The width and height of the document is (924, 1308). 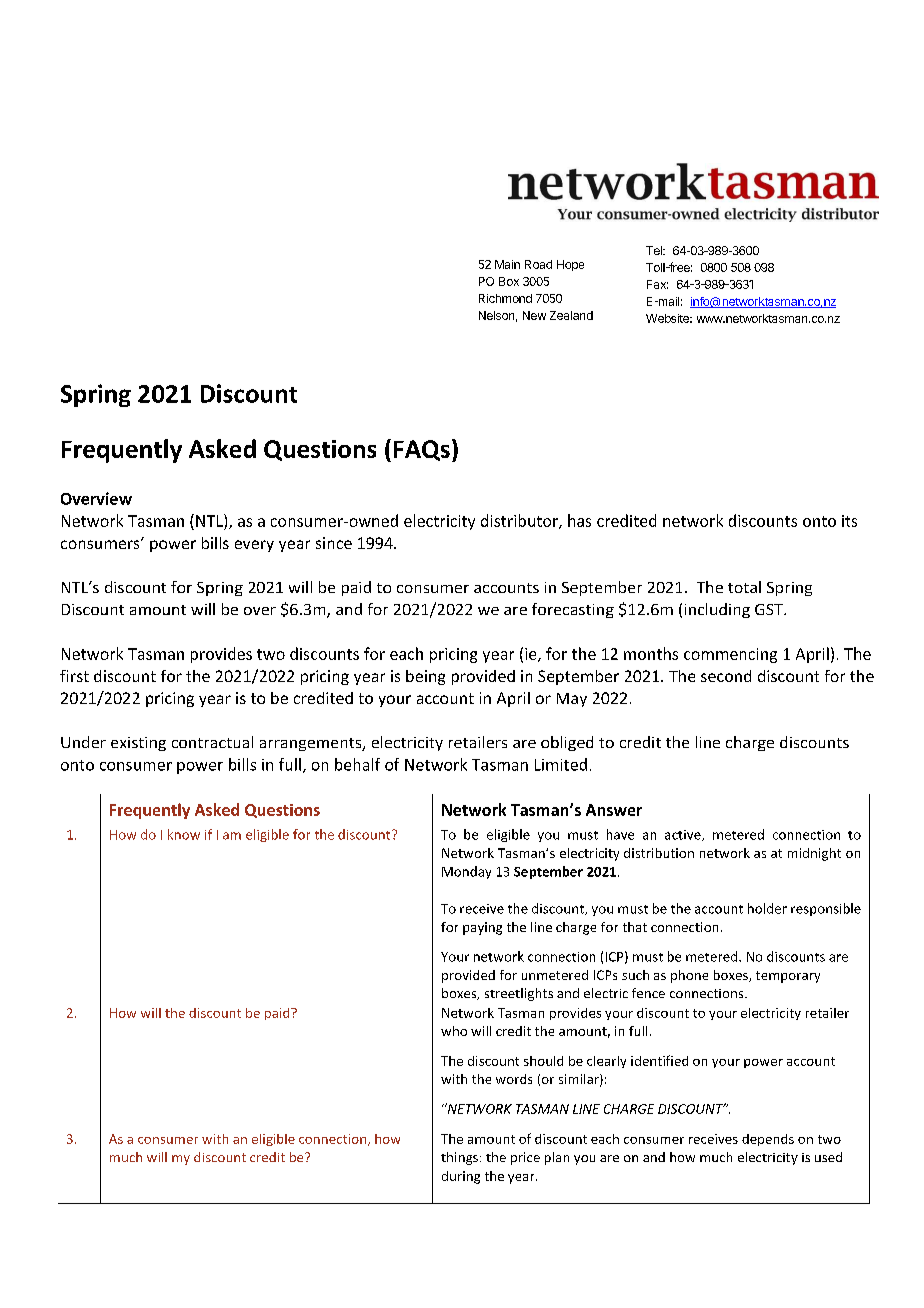 What do you see at coordinates (505, 298) in the document?
I see `Richmond` at bounding box center [505, 298].
